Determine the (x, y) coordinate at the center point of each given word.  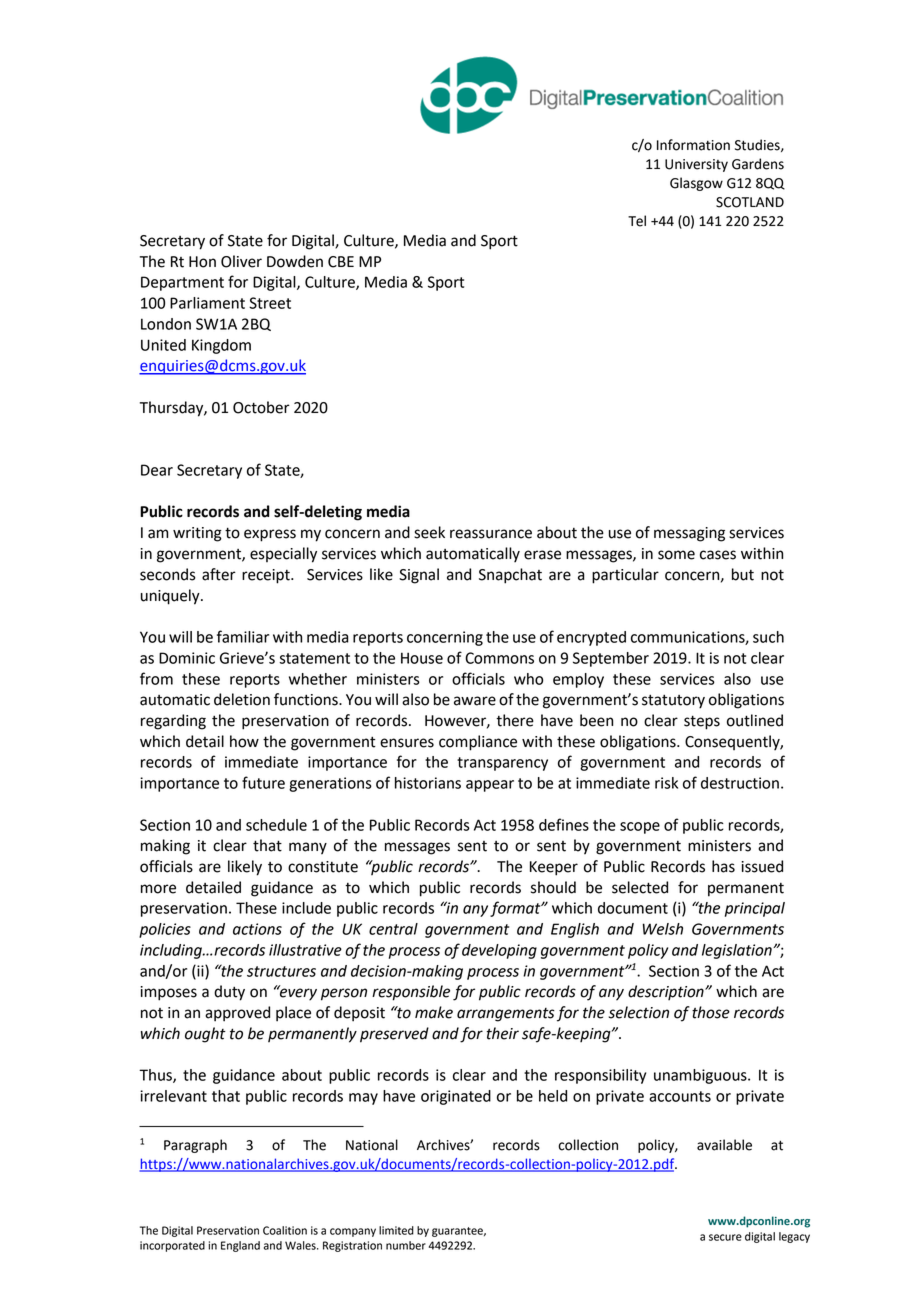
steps (702, 722)
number (406, 1245)
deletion (242, 699)
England (240, 1246)
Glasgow (696, 184)
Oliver (241, 261)
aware (475, 701)
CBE (341, 262)
